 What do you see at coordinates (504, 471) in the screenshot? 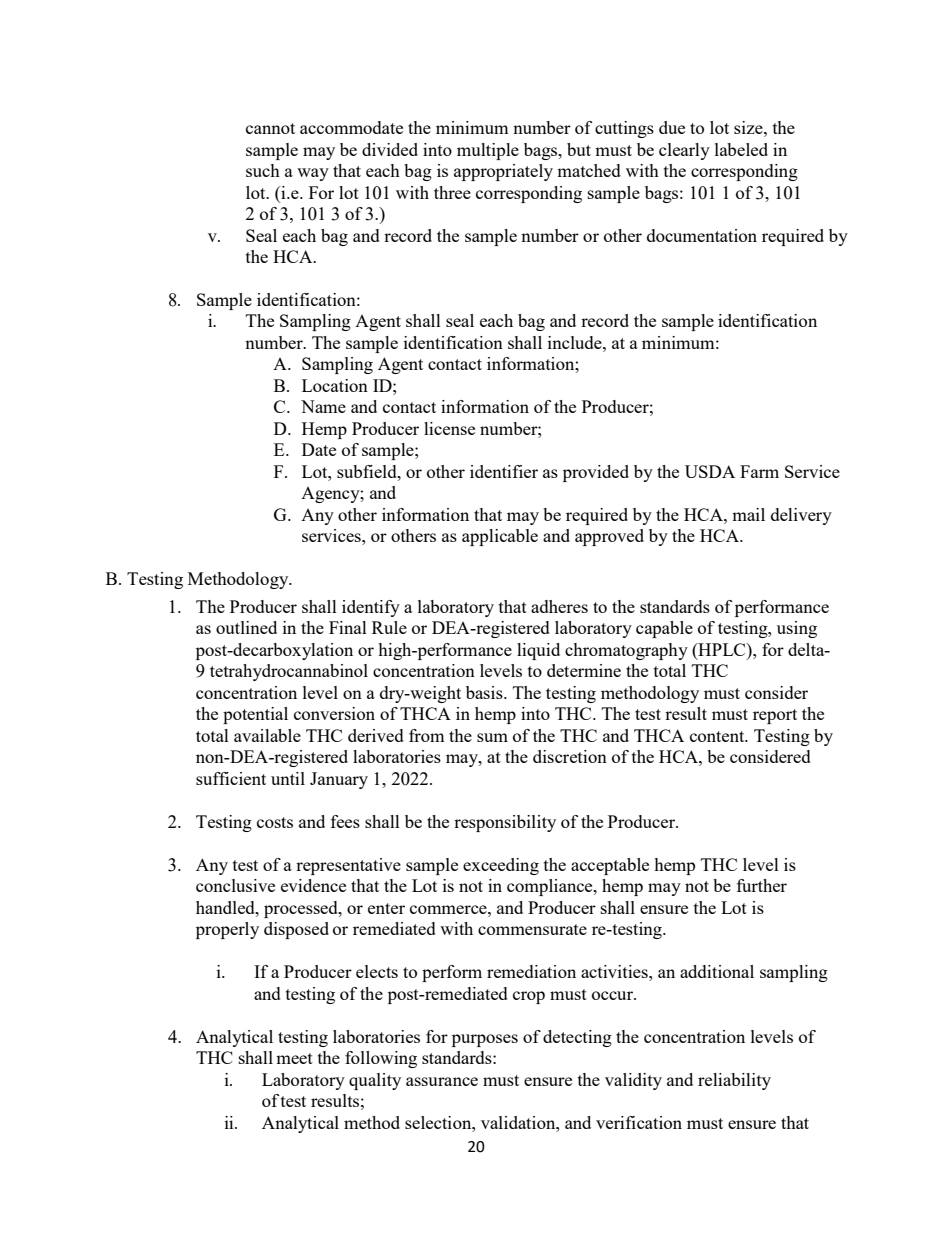
I see `identifier` at bounding box center [504, 471].
